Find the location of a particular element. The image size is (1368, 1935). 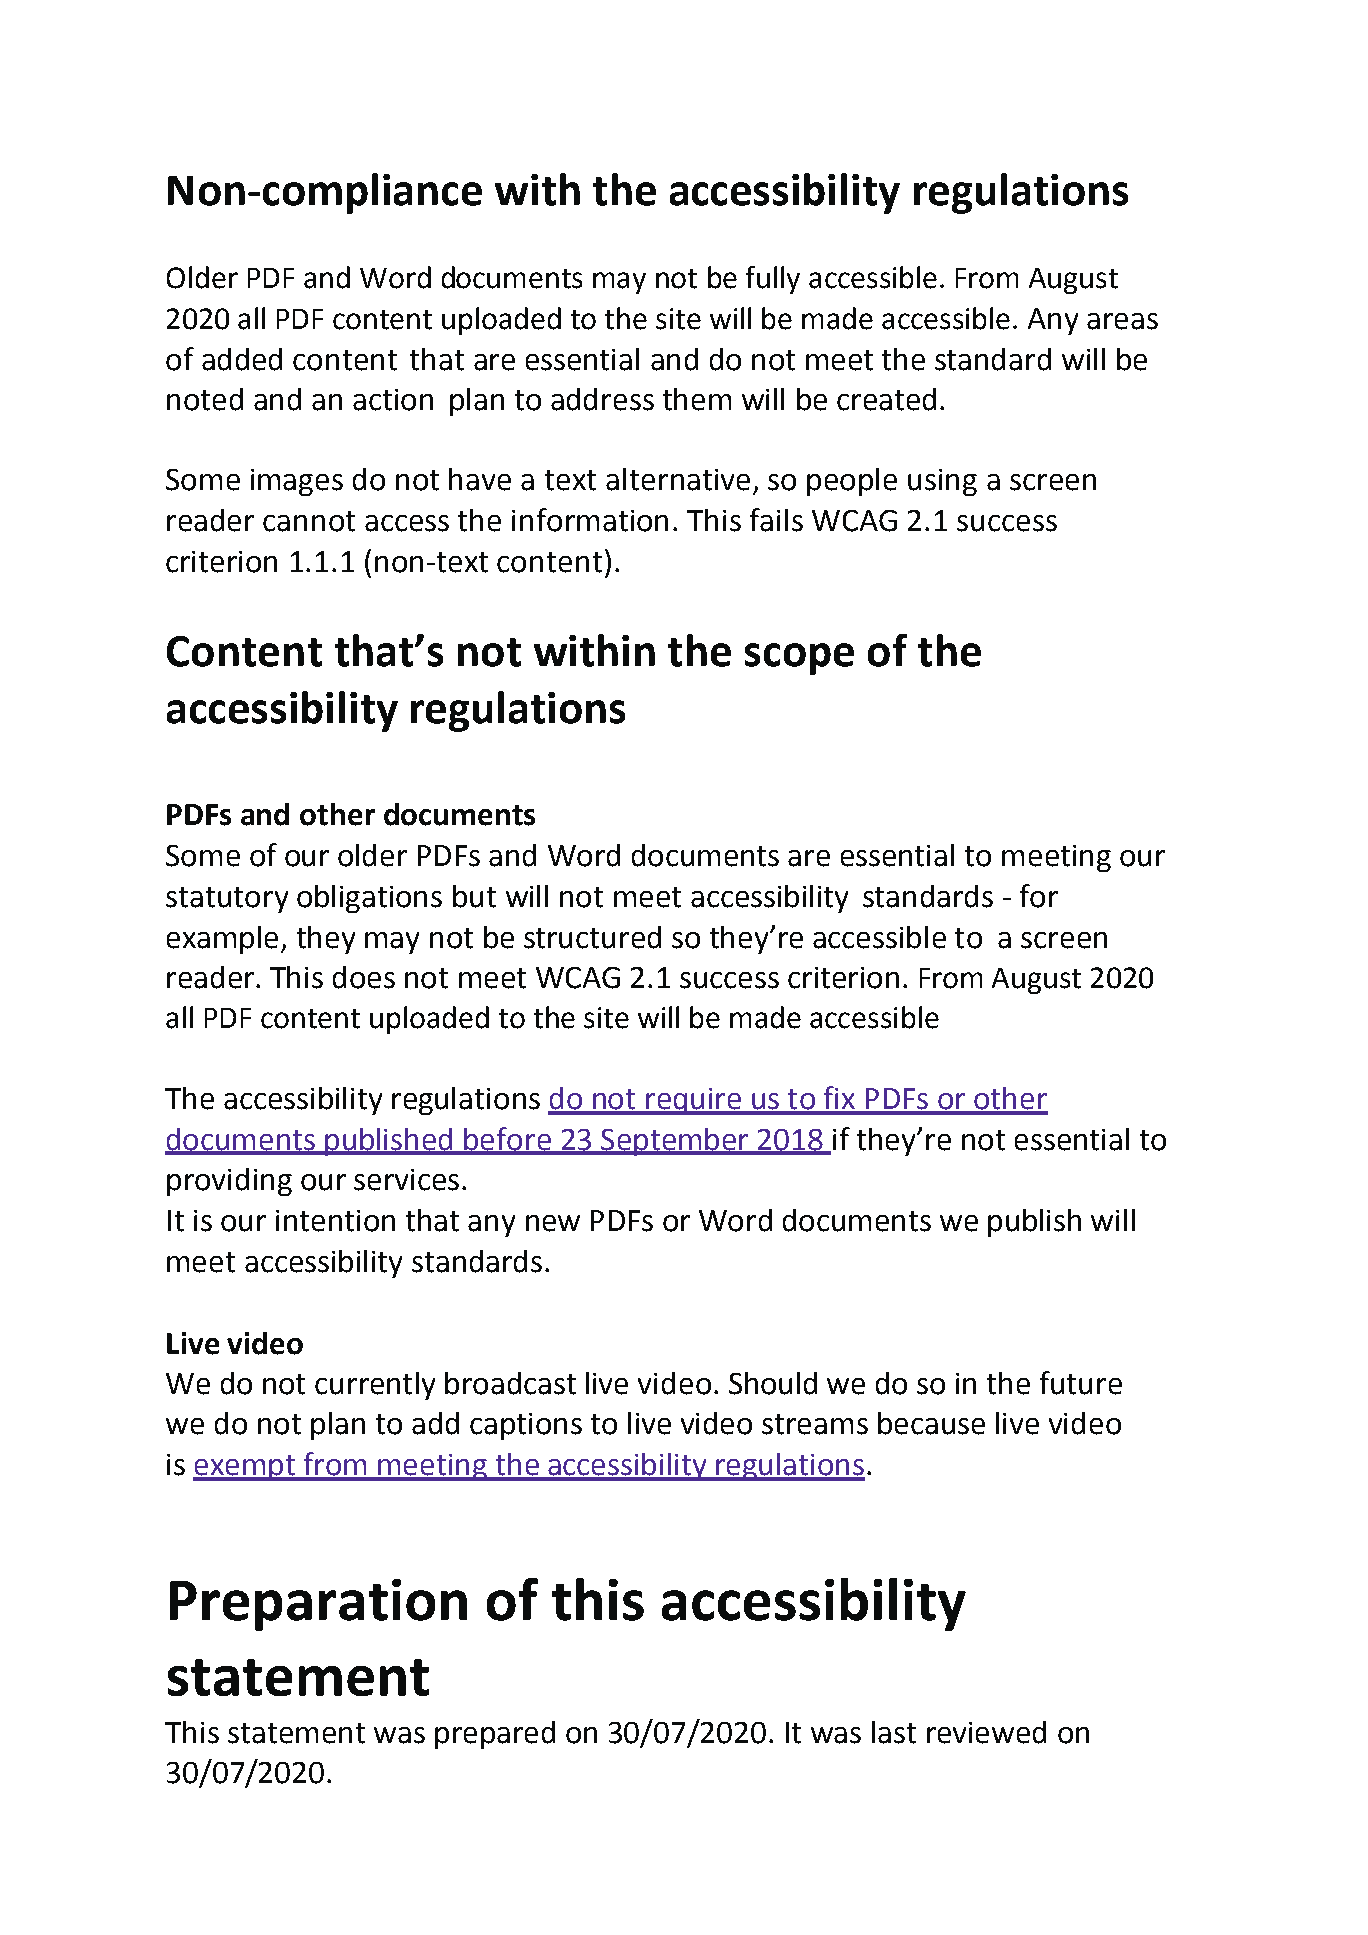

using is located at coordinates (942, 482).
